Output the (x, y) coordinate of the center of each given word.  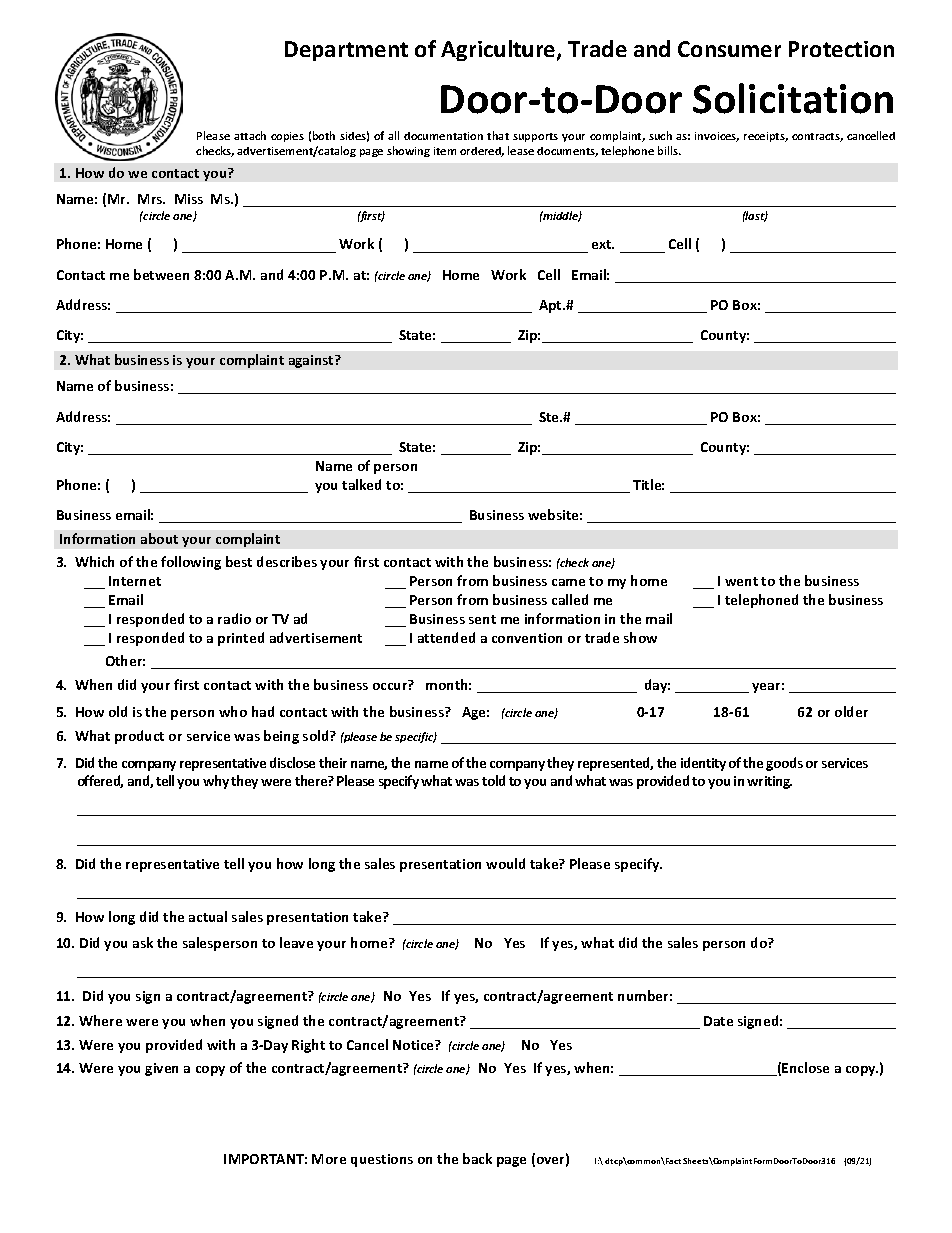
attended (446, 637)
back (477, 1158)
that (498, 135)
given (161, 1069)
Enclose (805, 1067)
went (741, 581)
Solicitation (793, 98)
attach (250, 135)
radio (234, 618)
